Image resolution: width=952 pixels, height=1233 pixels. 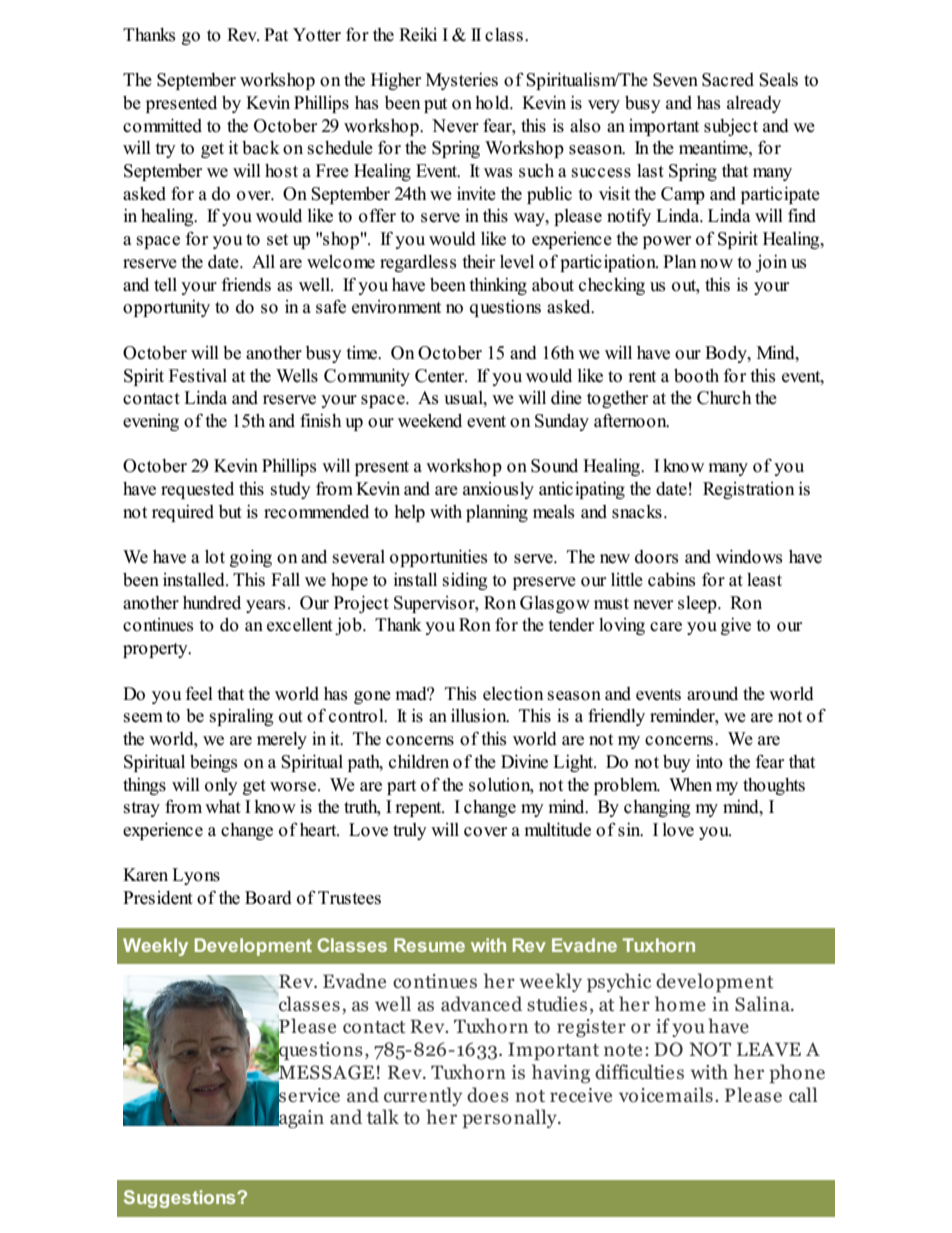 I want to click on committed, so click(x=162, y=125).
